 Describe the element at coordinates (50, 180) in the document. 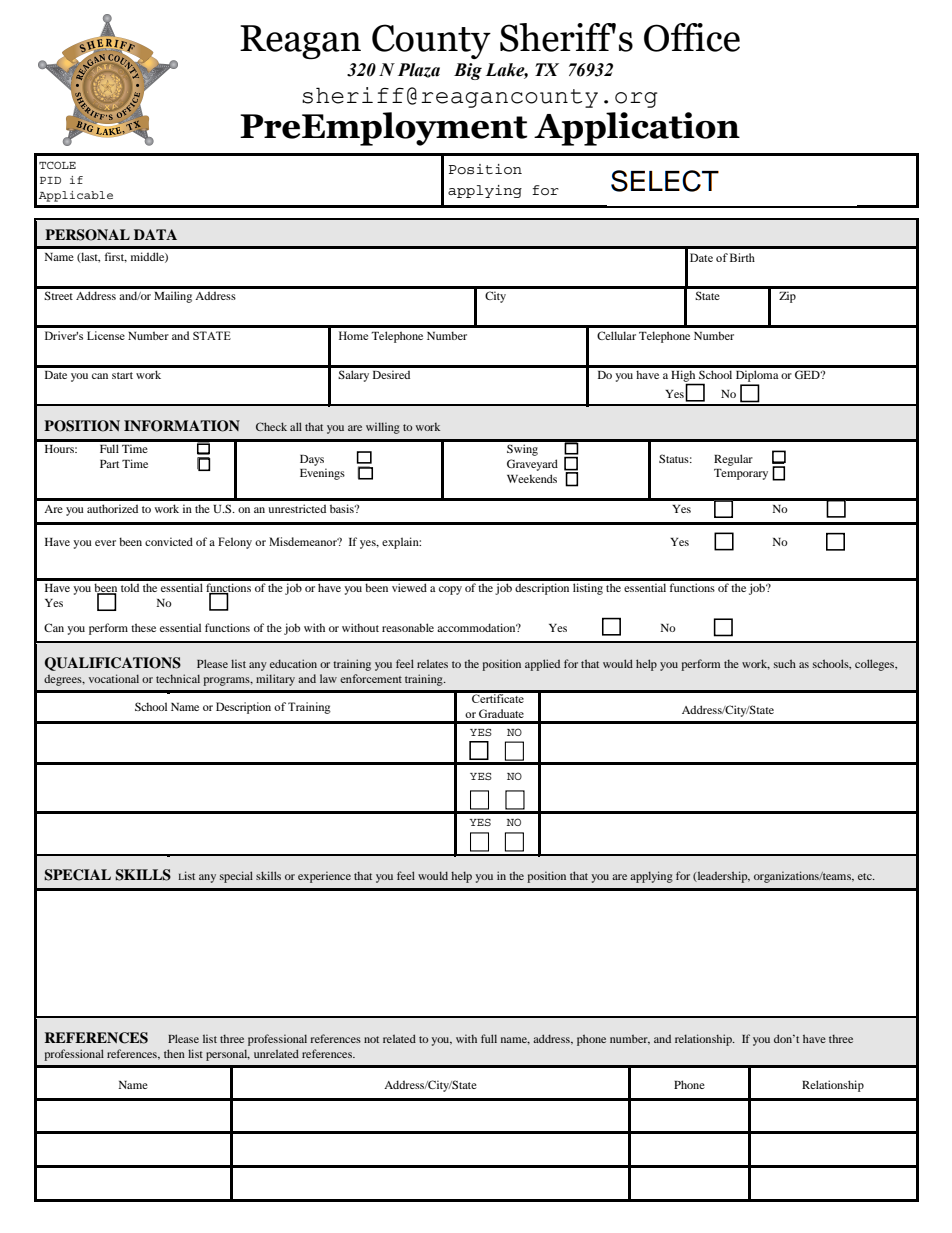

I see `PID` at that location.
